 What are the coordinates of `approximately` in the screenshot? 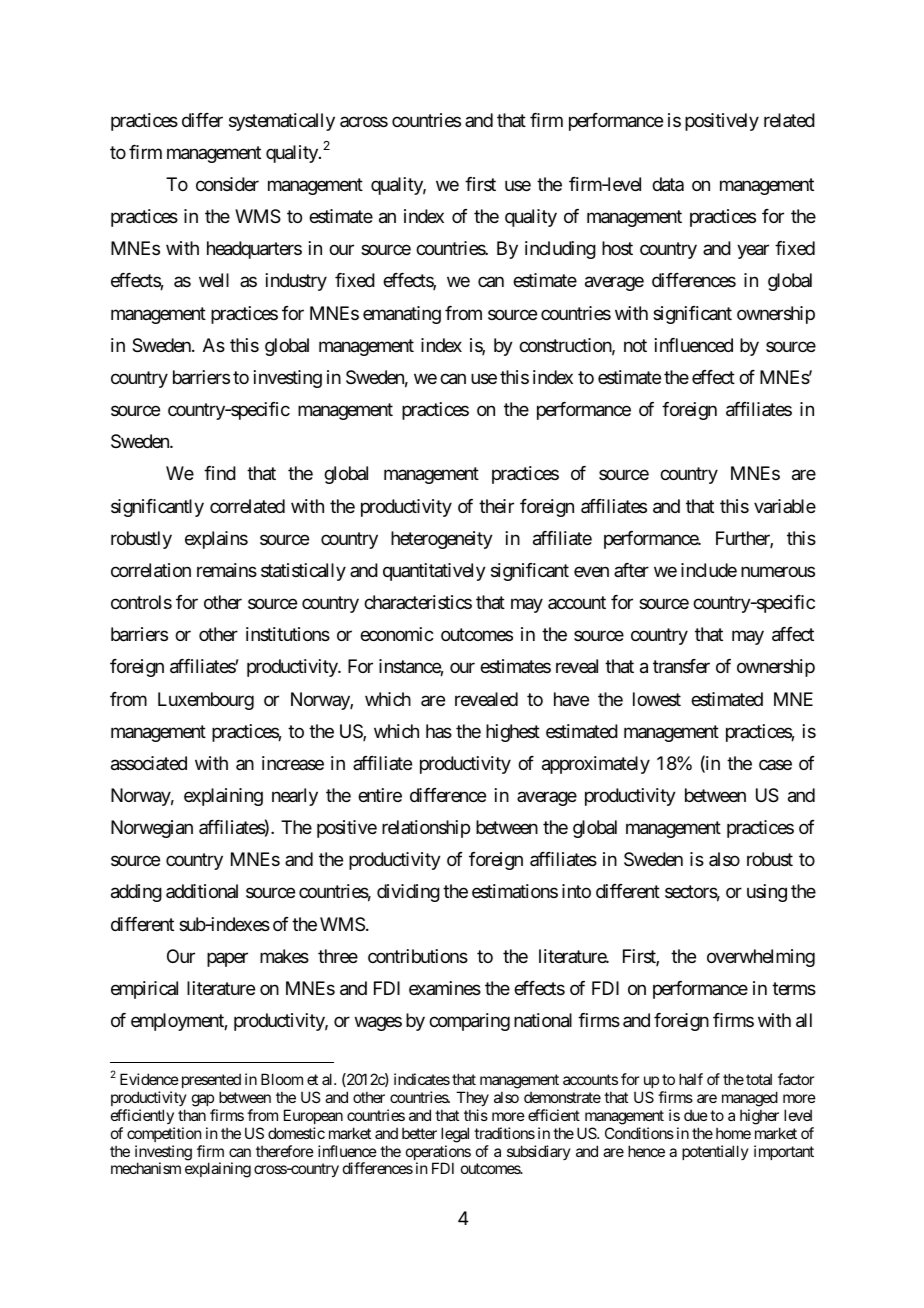 It's located at (596, 765).
